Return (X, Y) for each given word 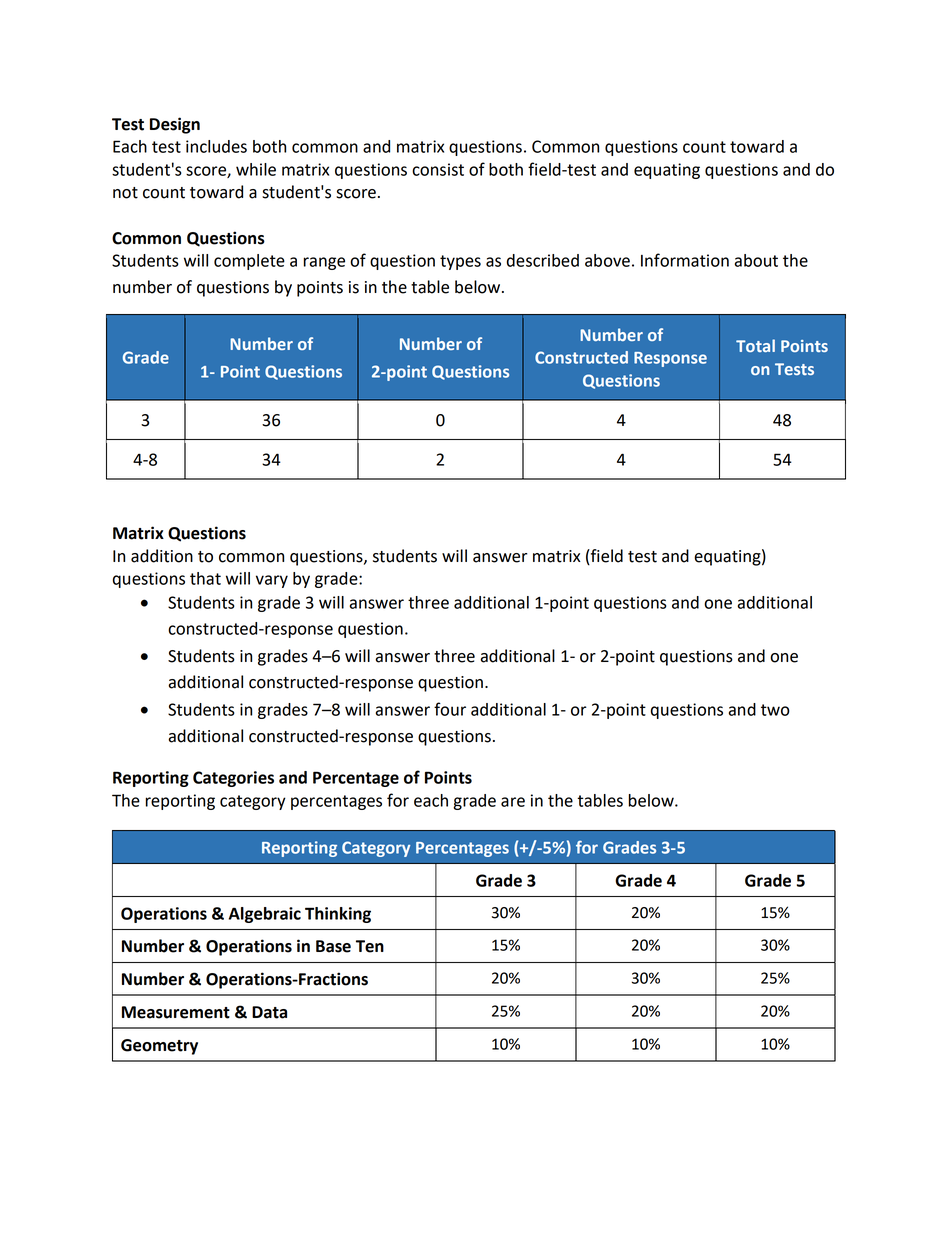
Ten (370, 946)
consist (438, 169)
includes (216, 146)
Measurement (176, 1012)
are (513, 802)
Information (685, 260)
